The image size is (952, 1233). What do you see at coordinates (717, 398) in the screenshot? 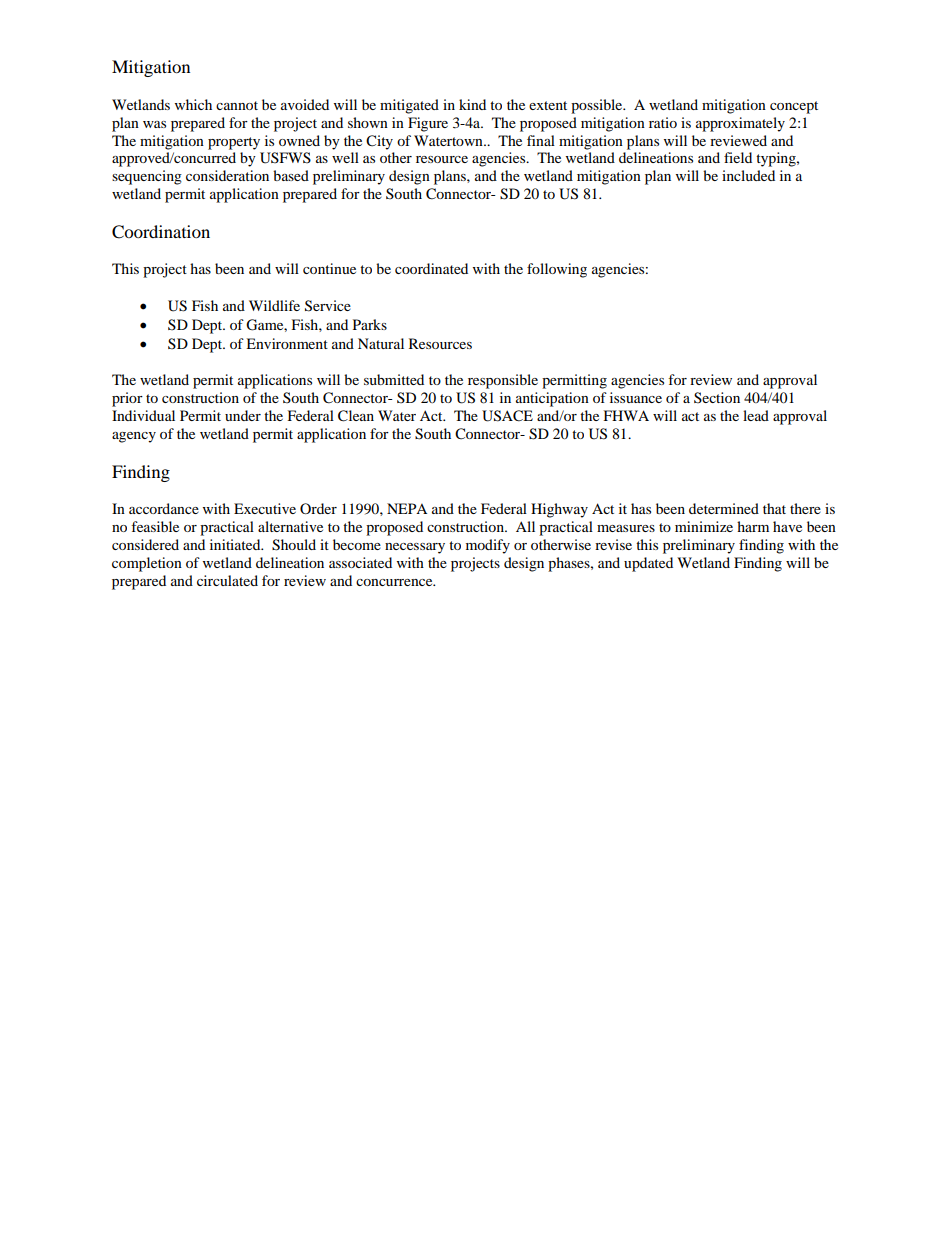
I see `Section` at bounding box center [717, 398].
